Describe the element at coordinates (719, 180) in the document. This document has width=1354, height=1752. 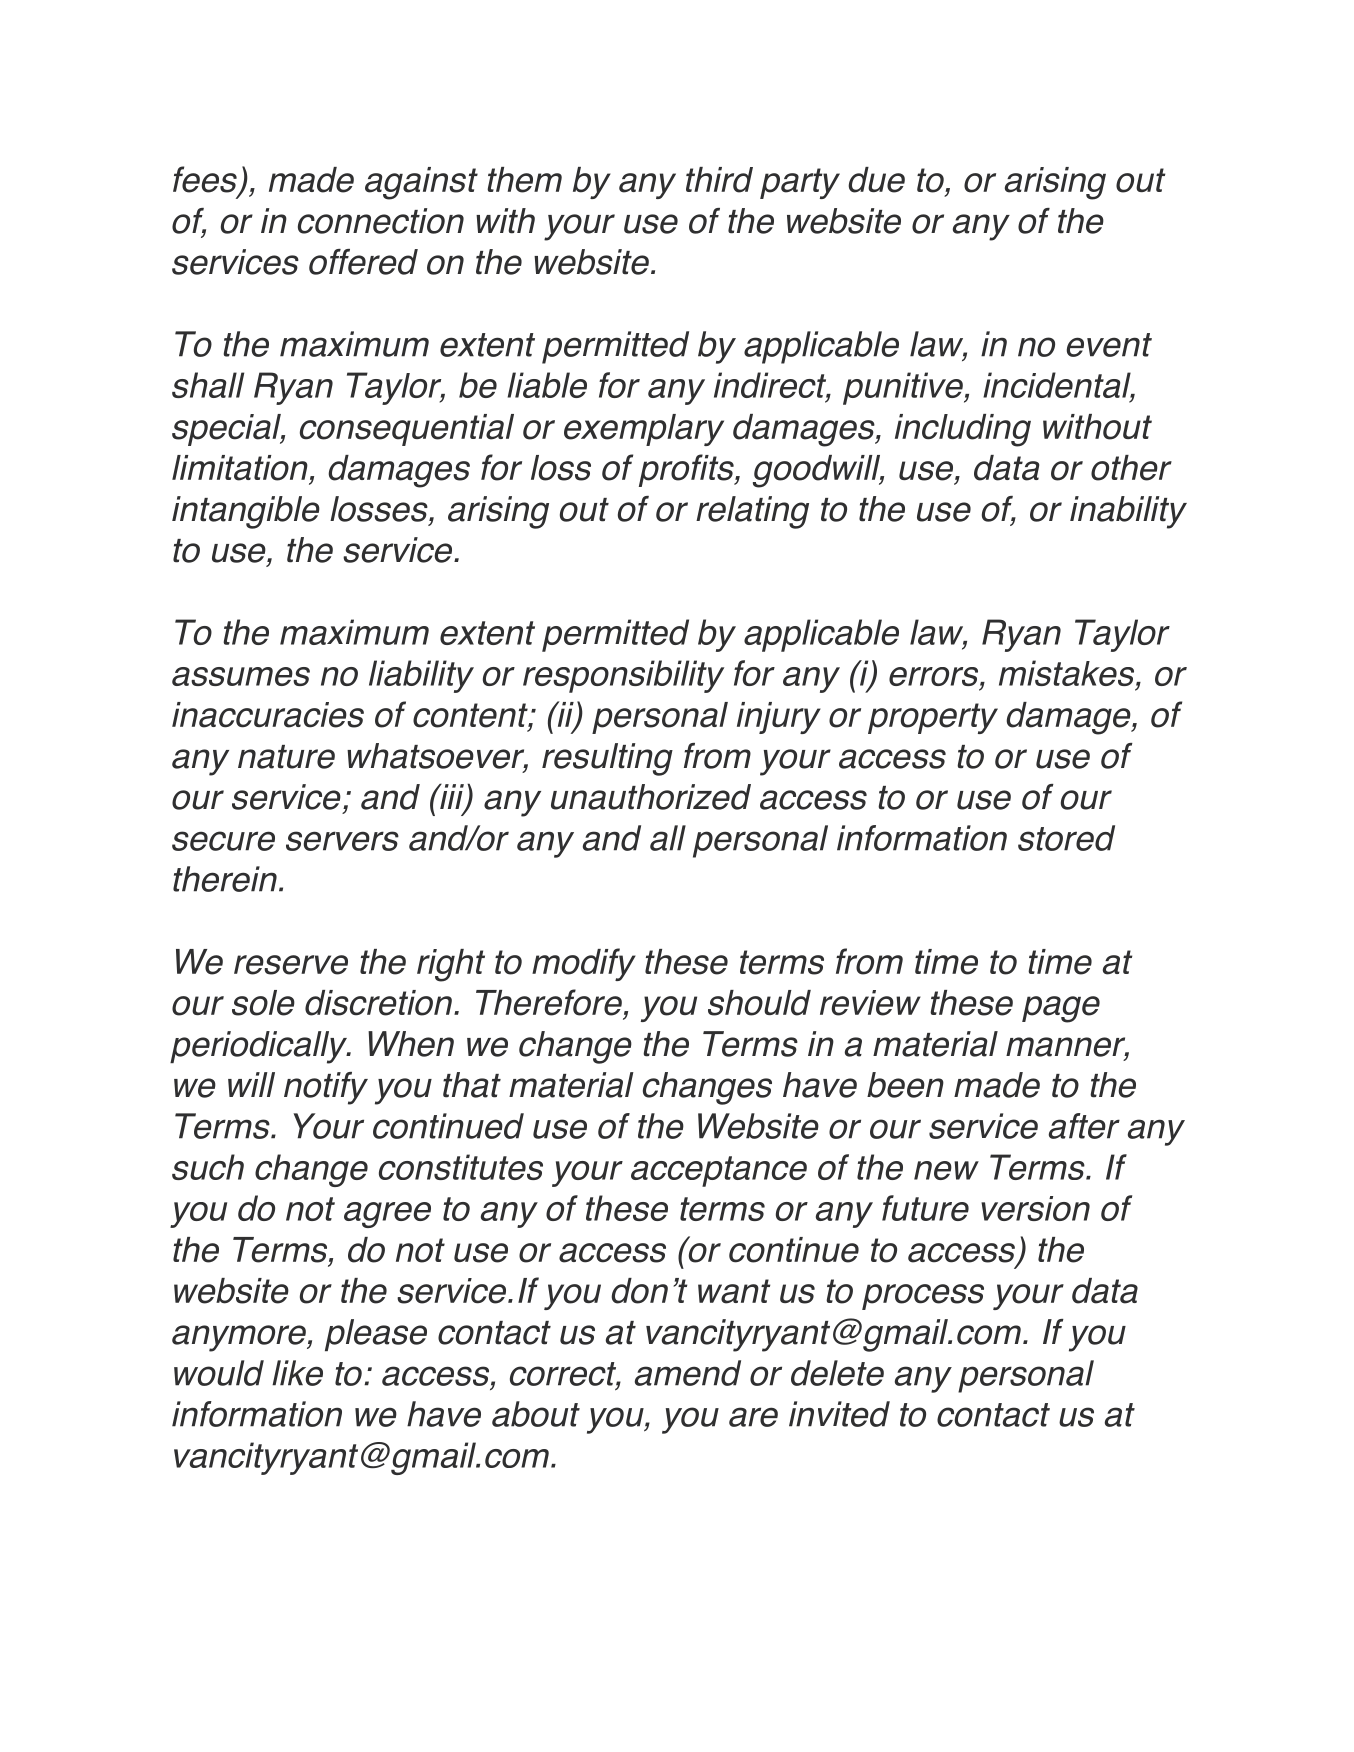
I see `third` at that location.
